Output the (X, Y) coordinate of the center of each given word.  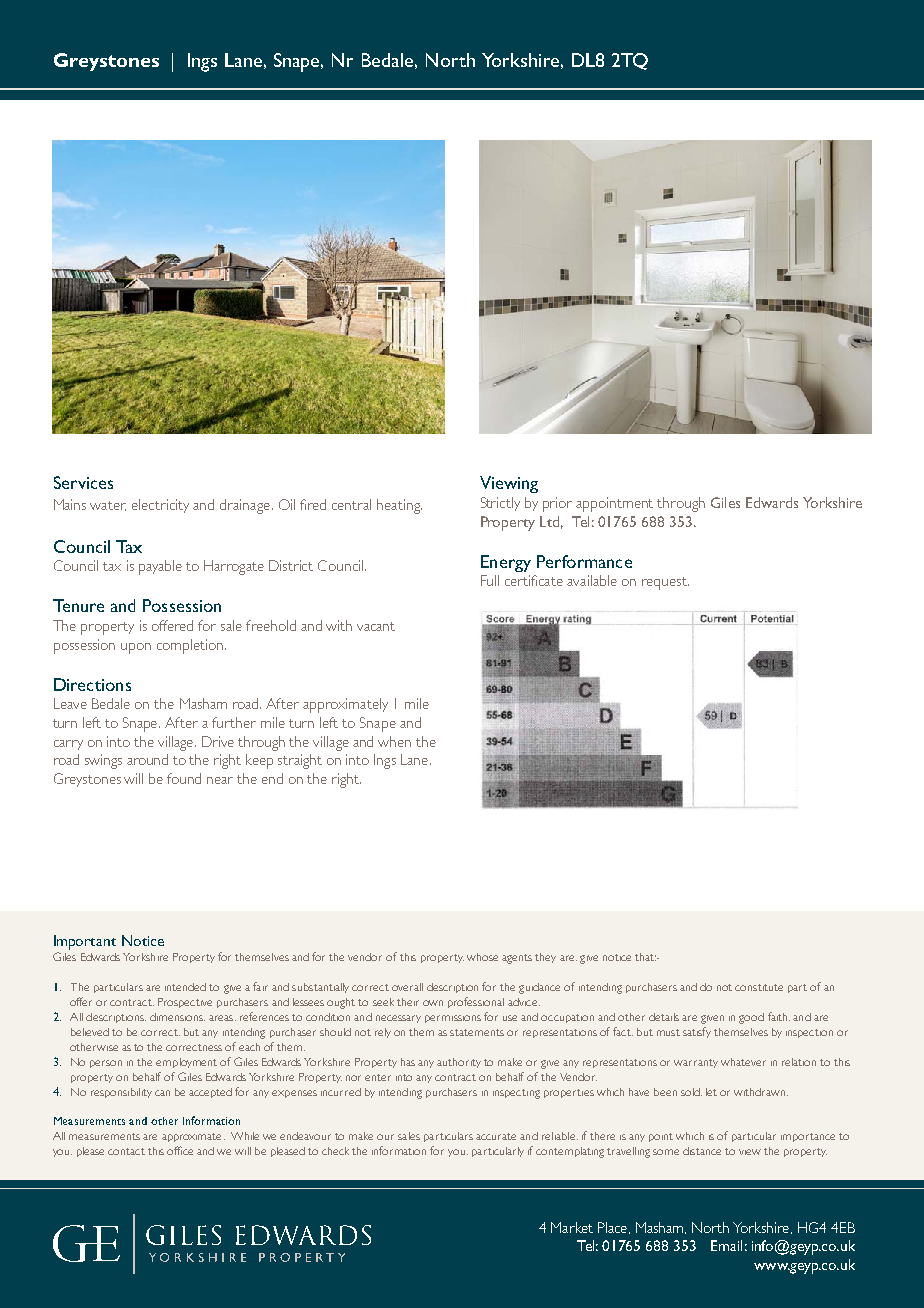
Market (572, 1227)
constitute (759, 987)
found (184, 778)
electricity (160, 506)
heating (399, 506)
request (665, 583)
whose (482, 957)
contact (126, 1151)
